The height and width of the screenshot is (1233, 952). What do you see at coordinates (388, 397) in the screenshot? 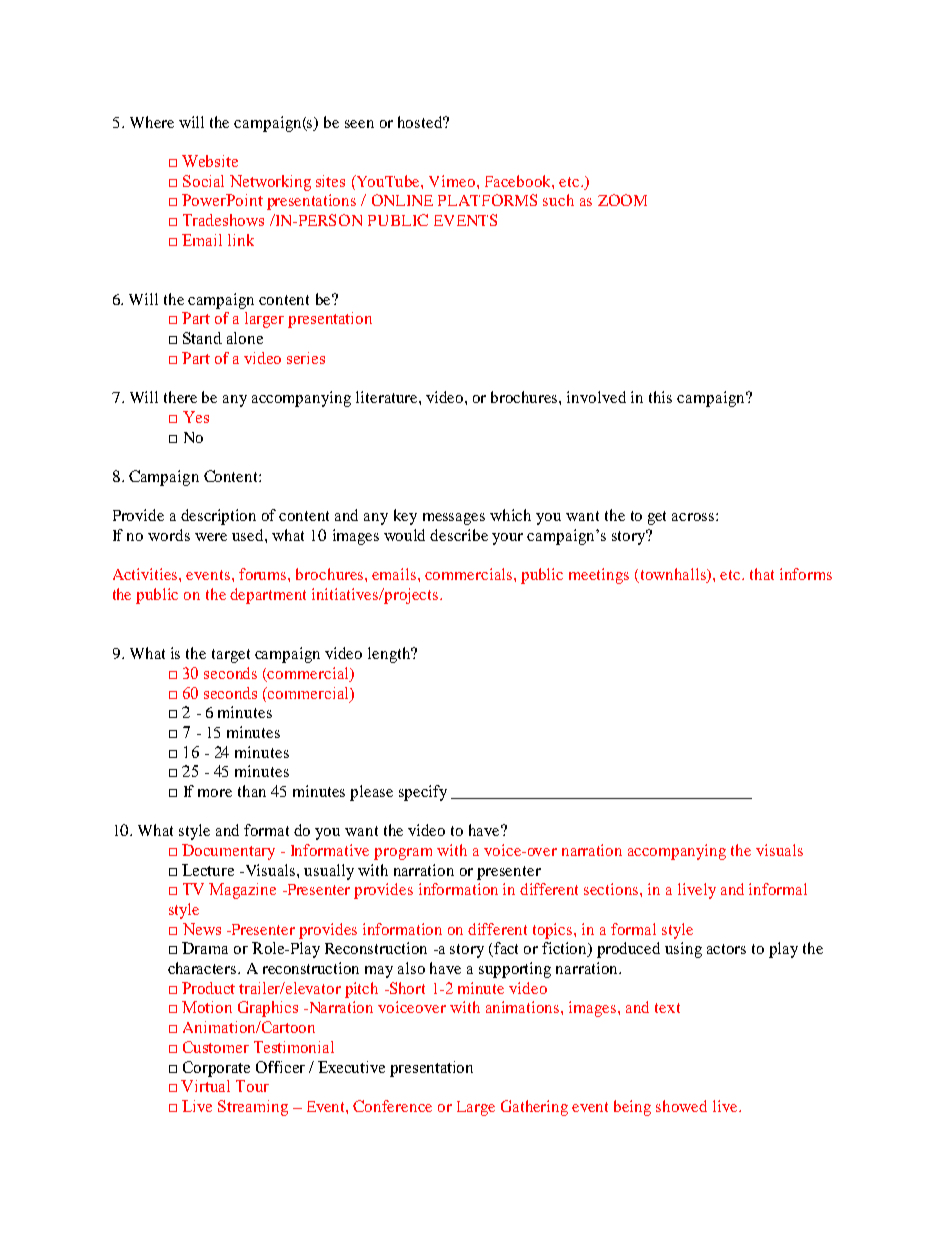
I see `literature` at bounding box center [388, 397].
